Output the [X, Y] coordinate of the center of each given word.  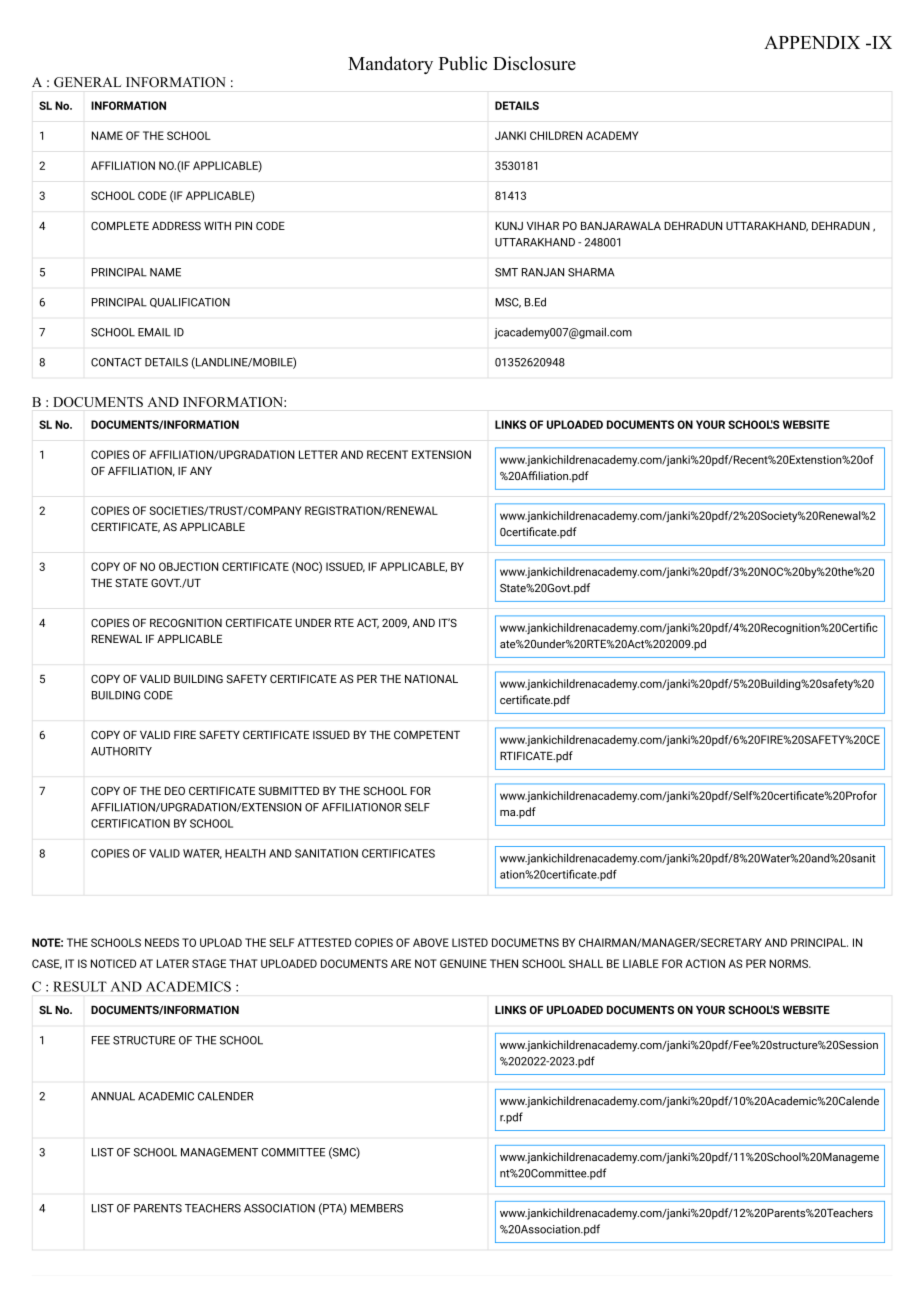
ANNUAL [113, 1096]
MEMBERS [377, 1208]
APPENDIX [812, 42]
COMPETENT [427, 735]
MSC [508, 303]
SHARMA [591, 272]
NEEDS [162, 942]
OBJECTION [188, 566]
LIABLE [641, 963]
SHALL [586, 963]
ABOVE [431, 942]
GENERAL [87, 82]
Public [463, 63]
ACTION [705, 963]
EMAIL [154, 332]
